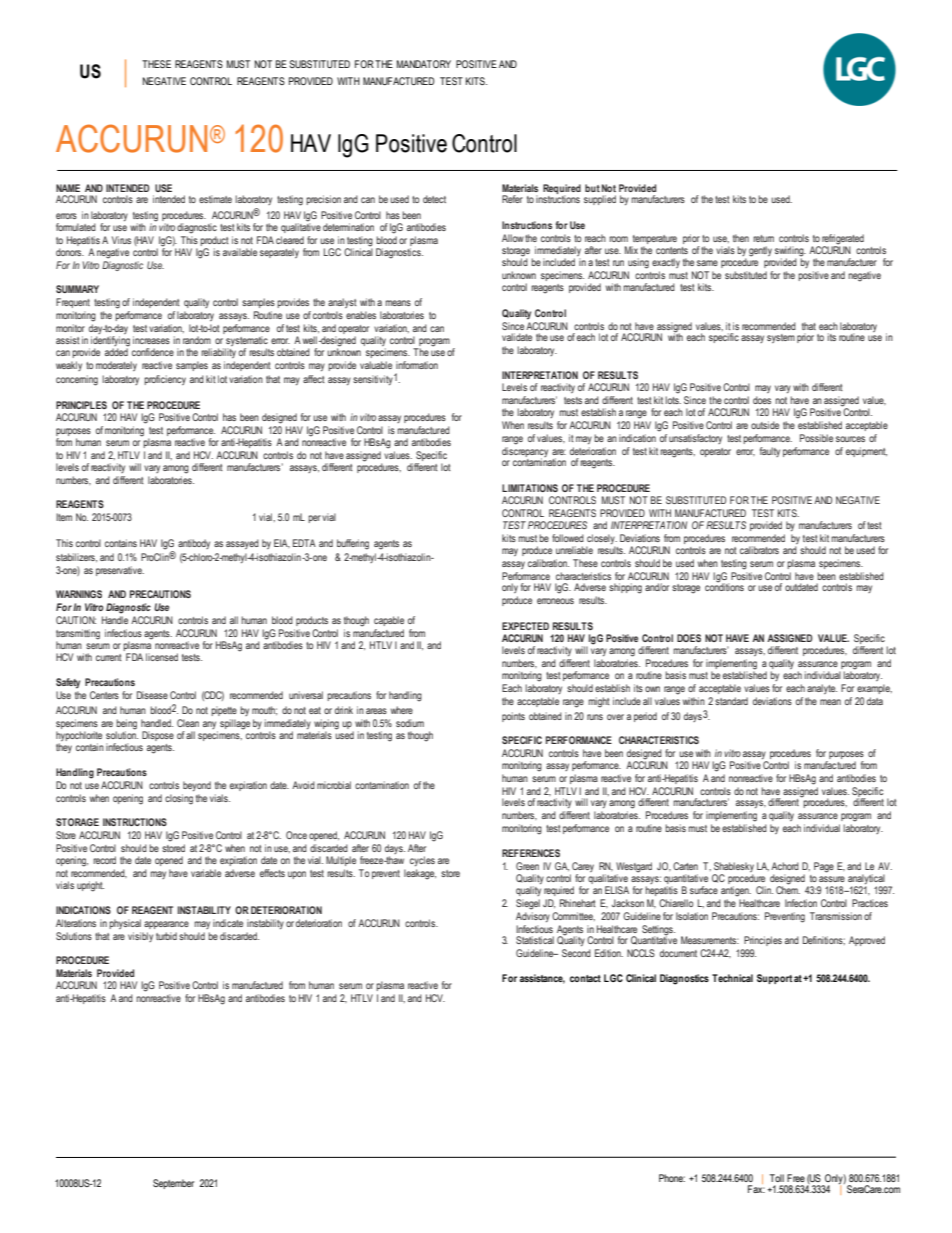 Image resolution: width=952 pixels, height=1233 pixels. Describe the element at coordinates (417, 365) in the image. I see `information` at that location.
